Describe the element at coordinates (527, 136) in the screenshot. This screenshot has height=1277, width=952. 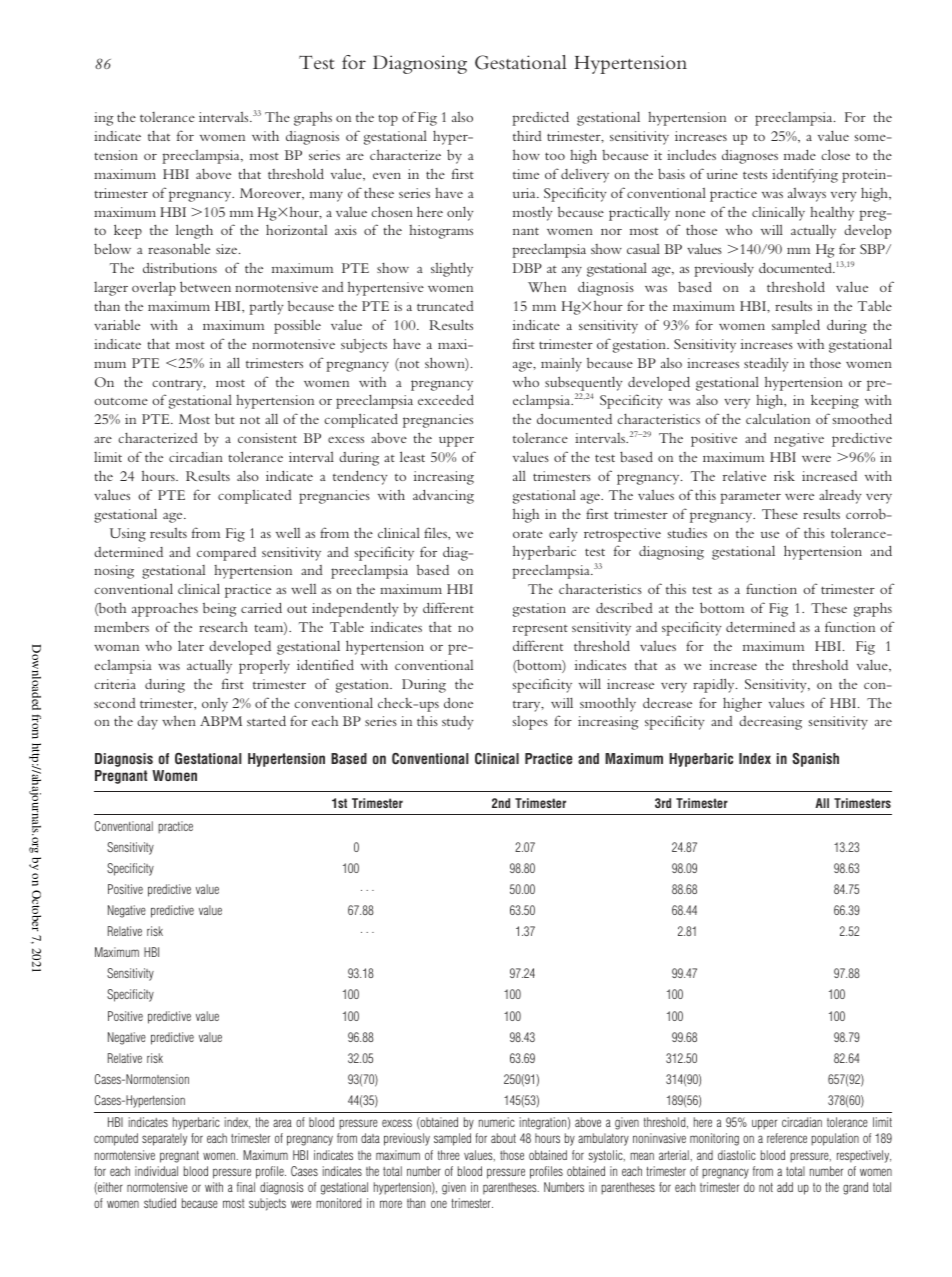
I see `third` at that location.
